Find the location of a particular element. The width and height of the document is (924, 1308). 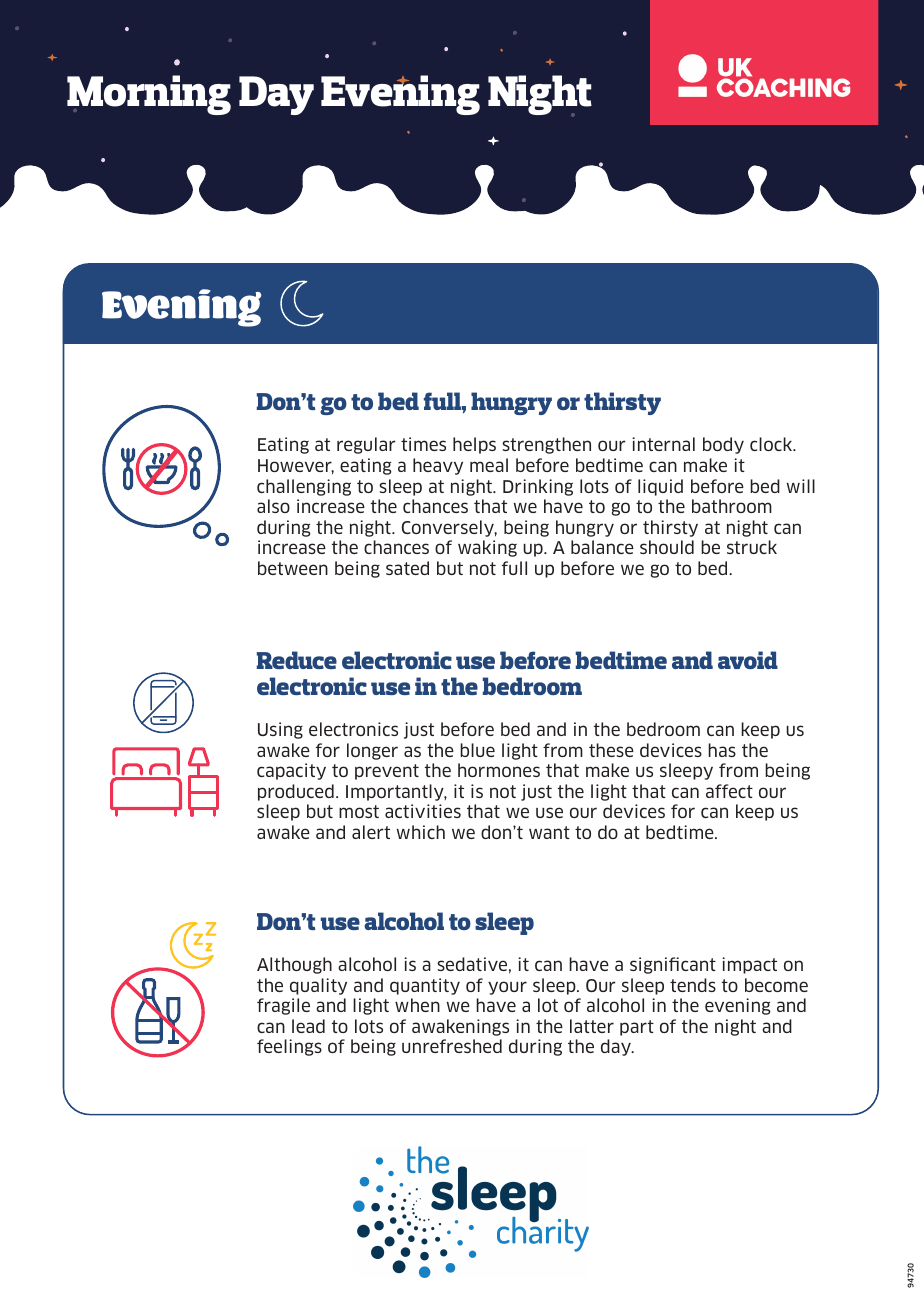

fragile is located at coordinates (283, 1006).
